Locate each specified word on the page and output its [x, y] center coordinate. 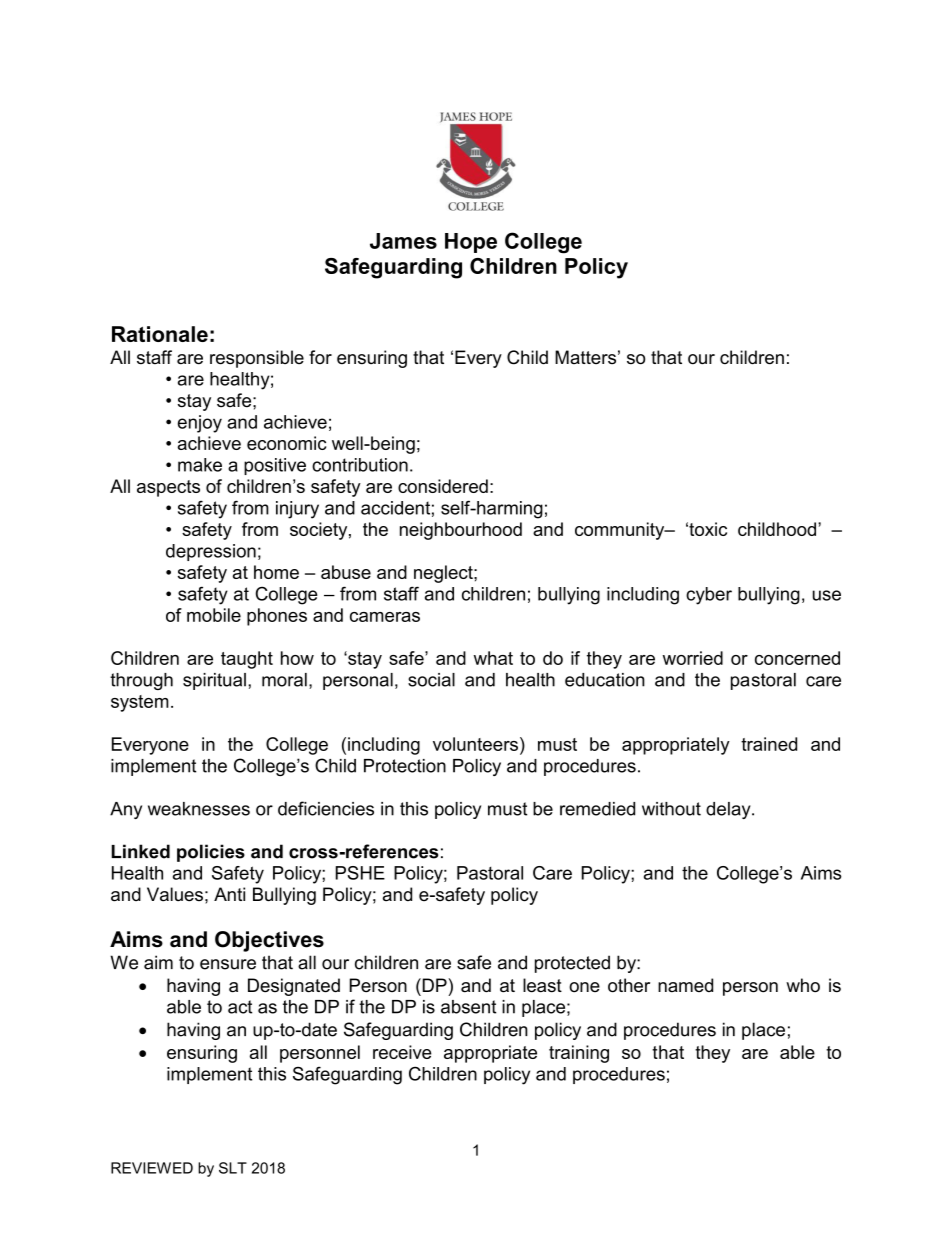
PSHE [360, 873]
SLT [233, 1168]
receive [402, 1052]
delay [729, 810]
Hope [471, 243]
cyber [709, 596]
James [403, 241]
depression [211, 552]
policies [211, 853]
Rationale [160, 334]
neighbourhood [461, 531]
